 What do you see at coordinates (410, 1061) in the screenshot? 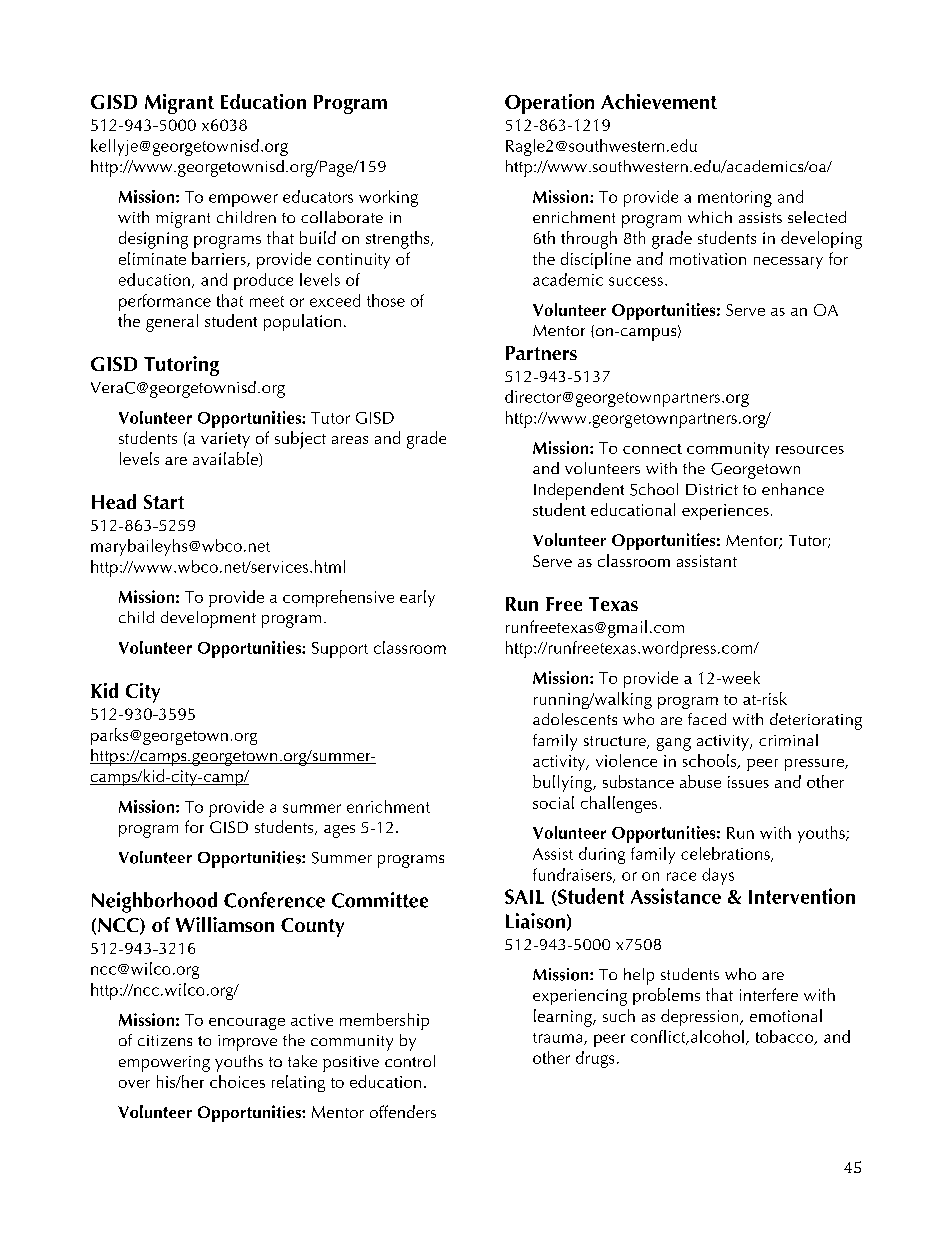
I see `control` at bounding box center [410, 1061].
